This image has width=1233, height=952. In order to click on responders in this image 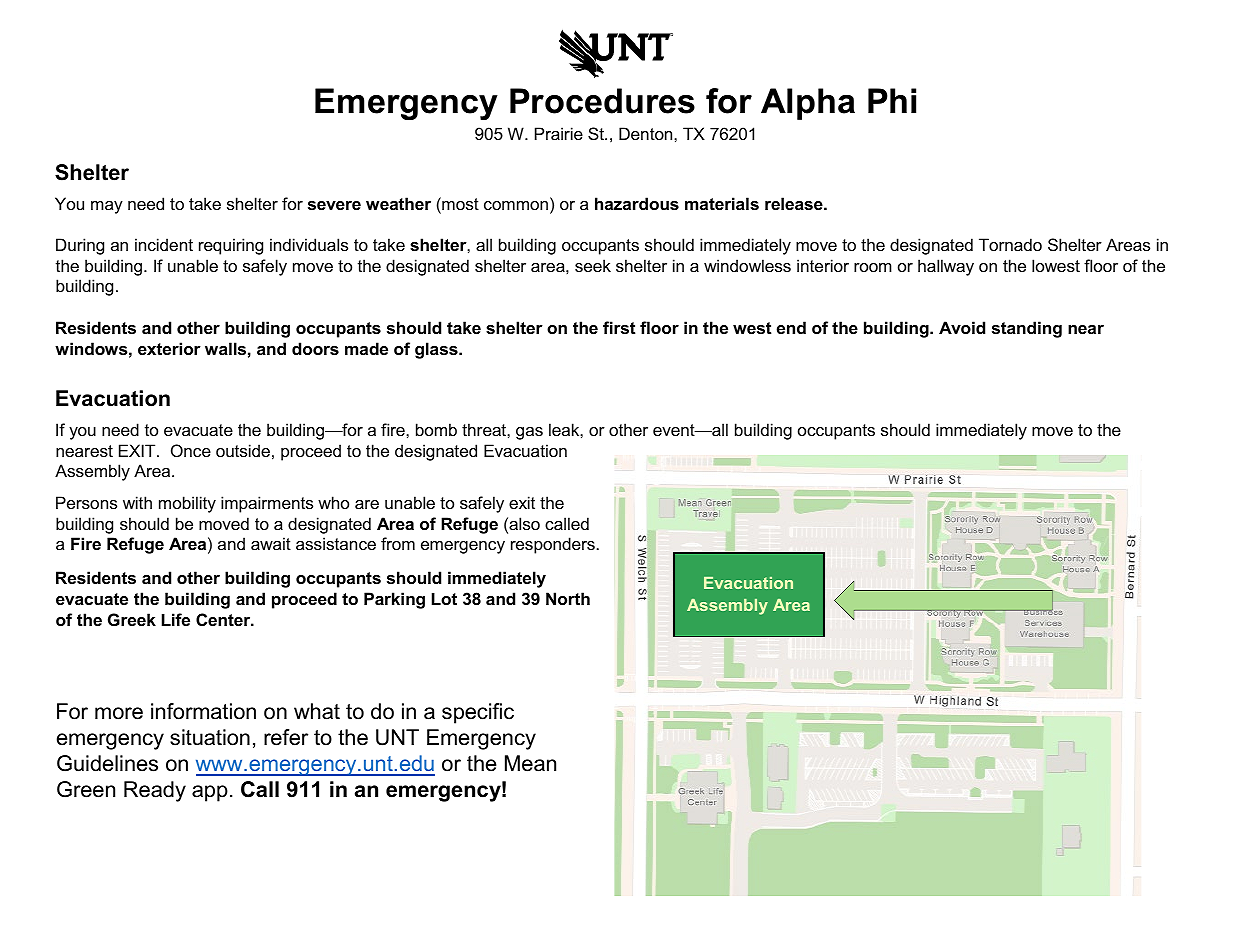, I will do `click(553, 545)`.
